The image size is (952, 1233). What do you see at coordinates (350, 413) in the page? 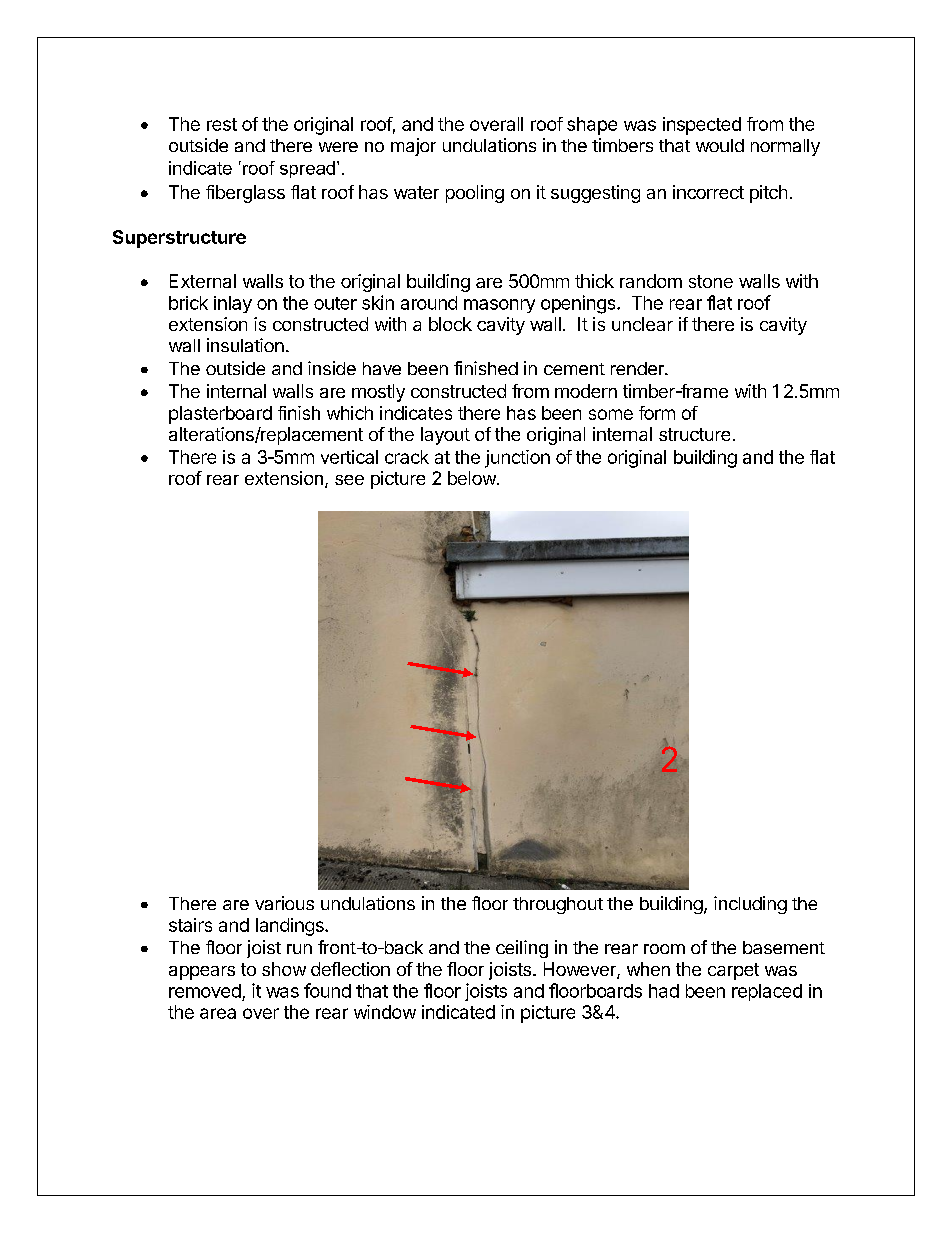
I see `which` at bounding box center [350, 413].
